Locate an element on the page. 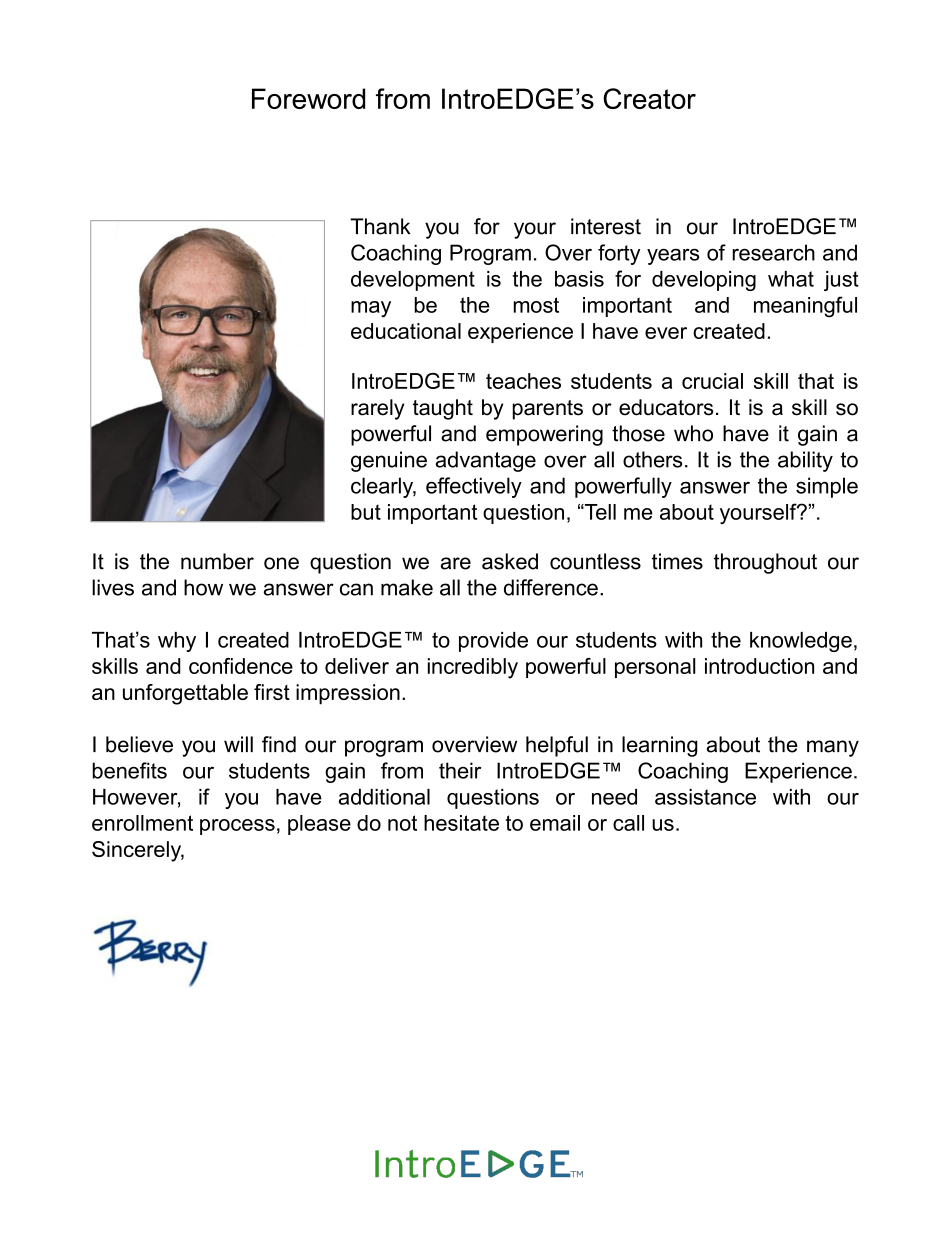  research is located at coordinates (773, 252).
